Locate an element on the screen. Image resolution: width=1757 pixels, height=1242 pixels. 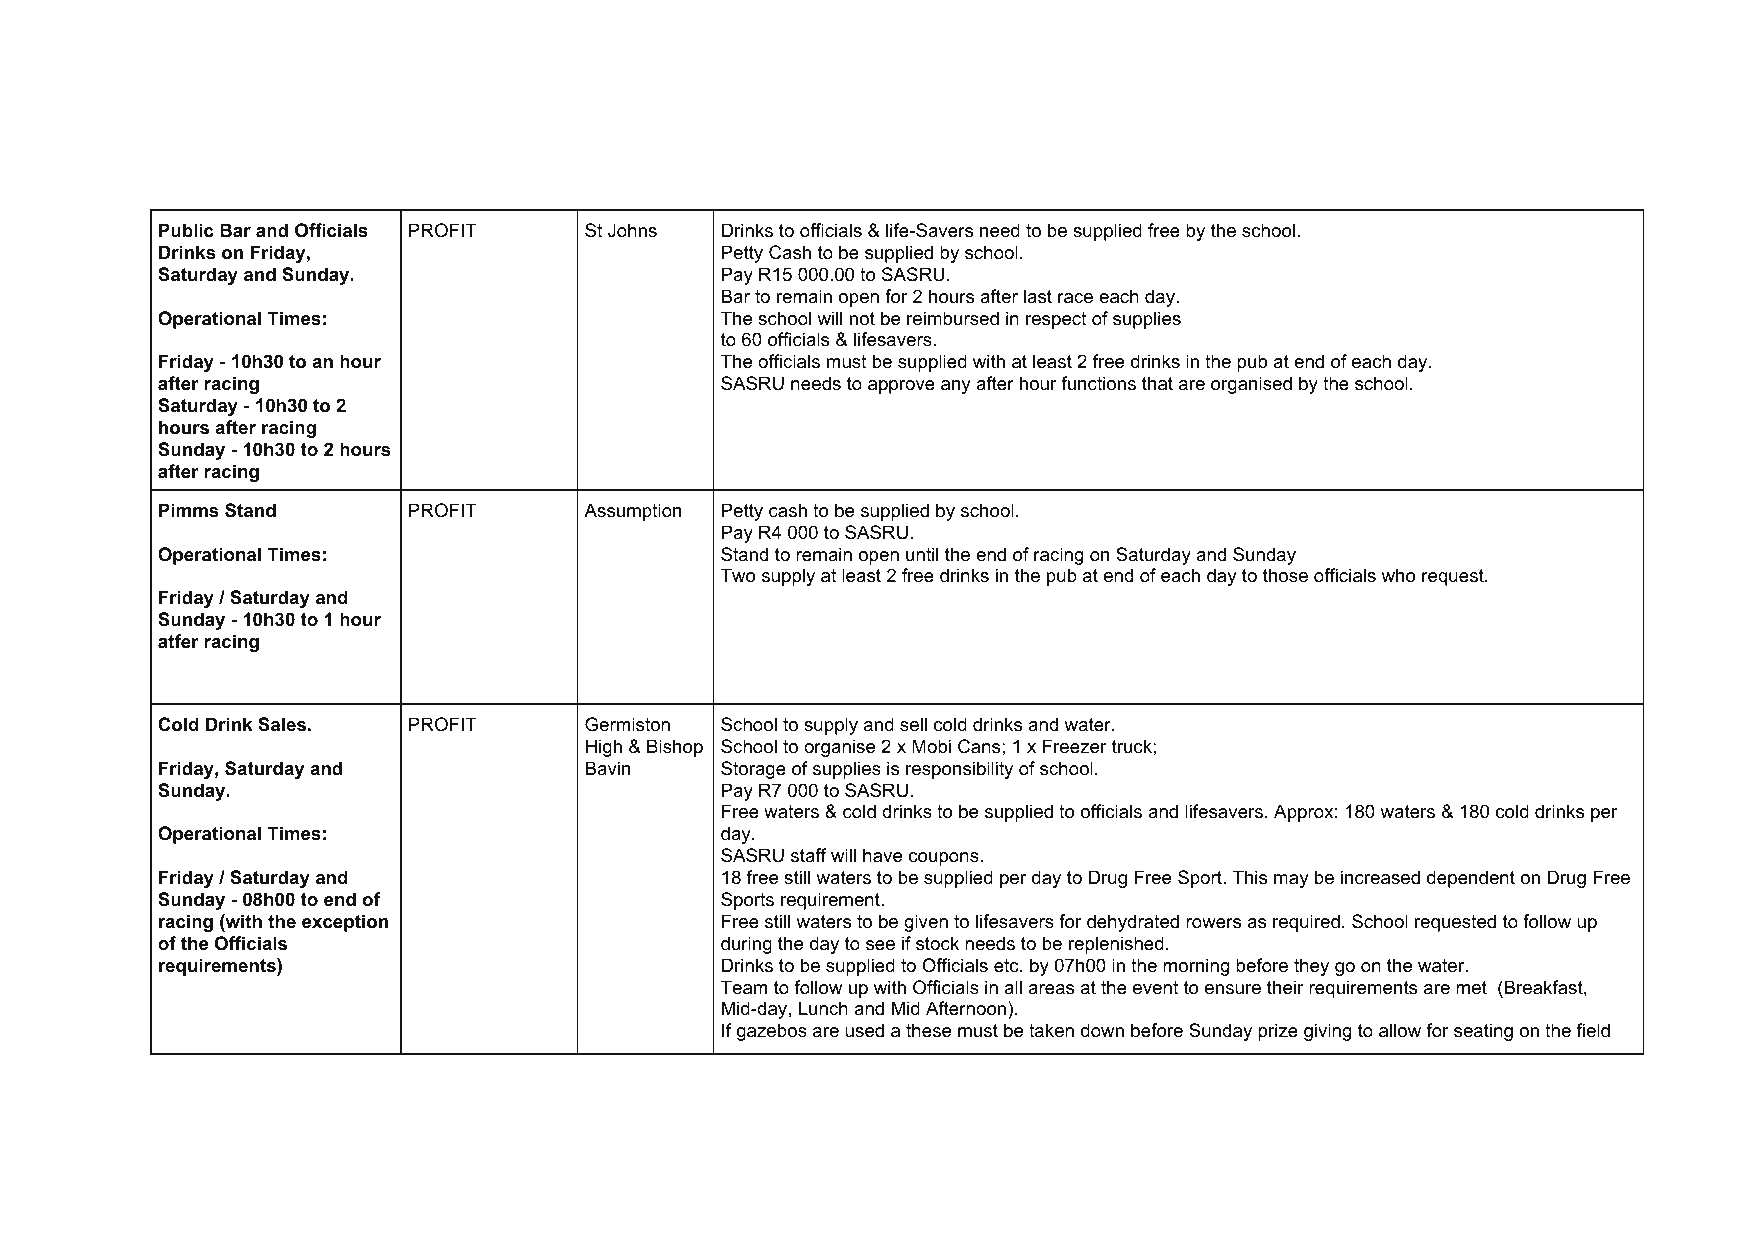
approve is located at coordinates (901, 387).
